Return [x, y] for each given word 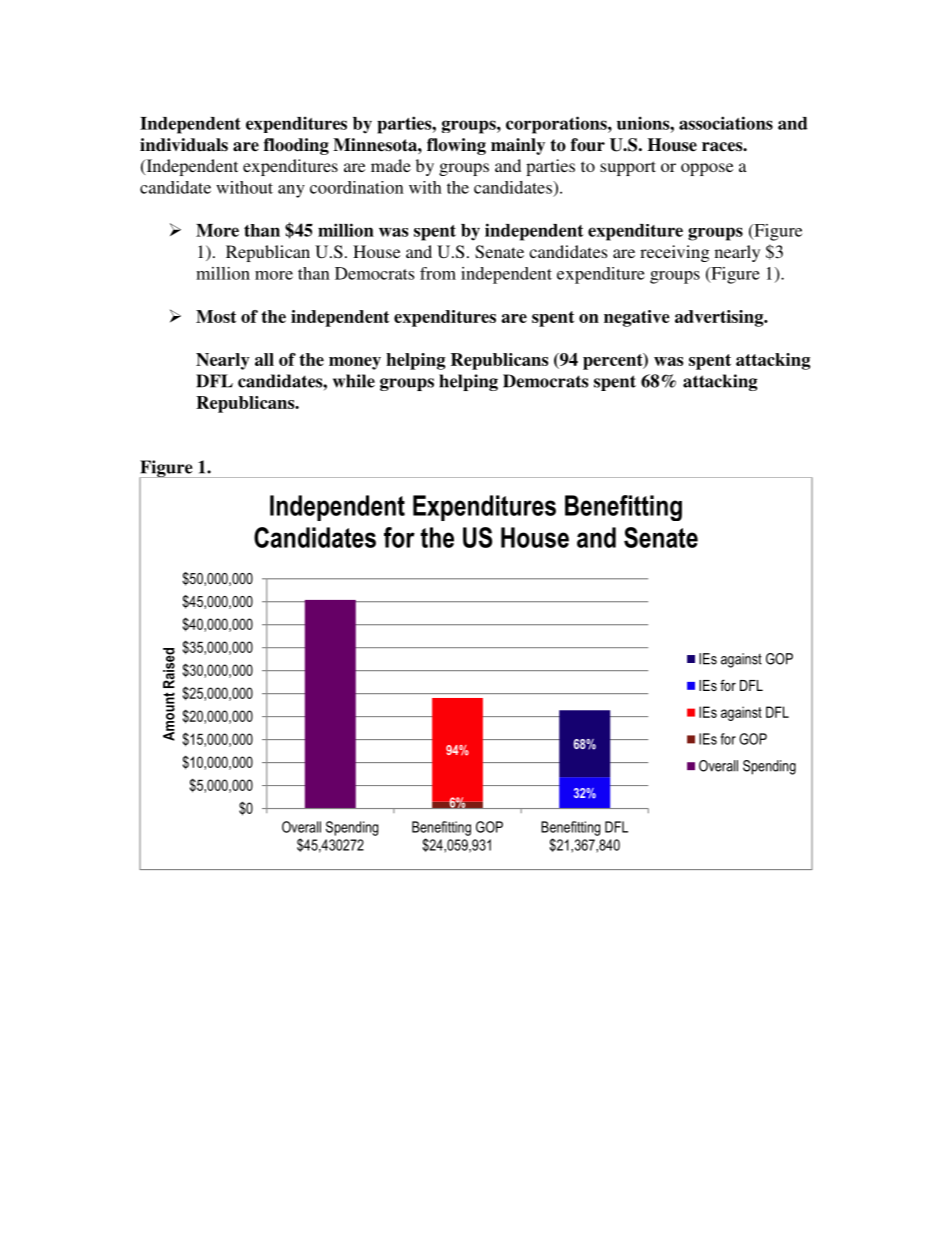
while [354, 381]
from [438, 273]
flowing [456, 146]
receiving [675, 253]
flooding [296, 146]
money [355, 363]
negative [637, 318]
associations [726, 123]
